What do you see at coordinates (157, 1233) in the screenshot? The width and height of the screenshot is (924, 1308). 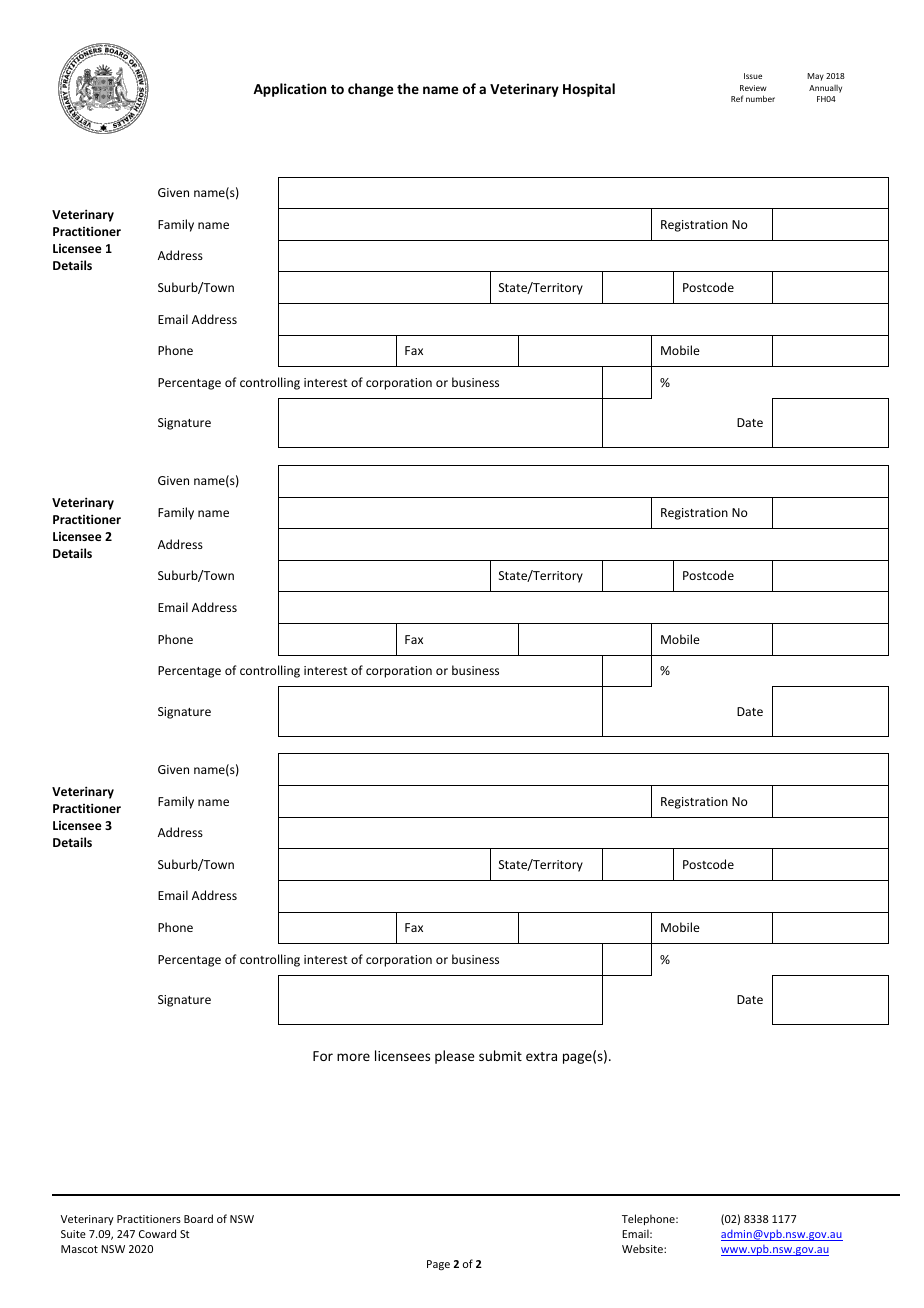 I see `Coward` at bounding box center [157, 1233].
